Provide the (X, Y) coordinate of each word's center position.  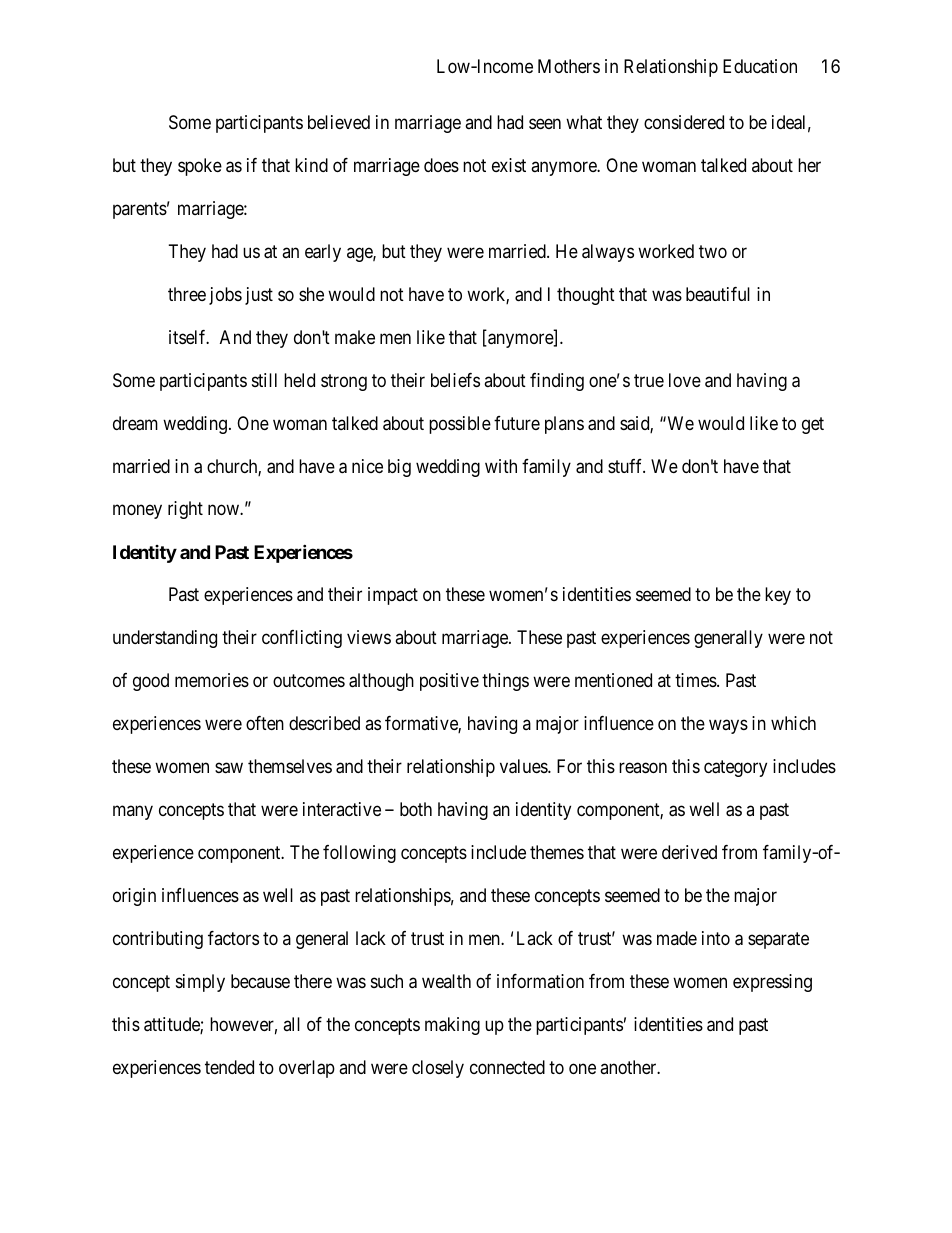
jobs (225, 296)
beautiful (718, 294)
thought (586, 296)
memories (212, 680)
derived (689, 852)
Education (760, 66)
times (696, 680)
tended (229, 1067)
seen (545, 123)
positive (449, 682)
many (133, 813)
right (185, 510)
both (416, 809)
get (813, 425)
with (501, 466)
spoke (200, 167)
